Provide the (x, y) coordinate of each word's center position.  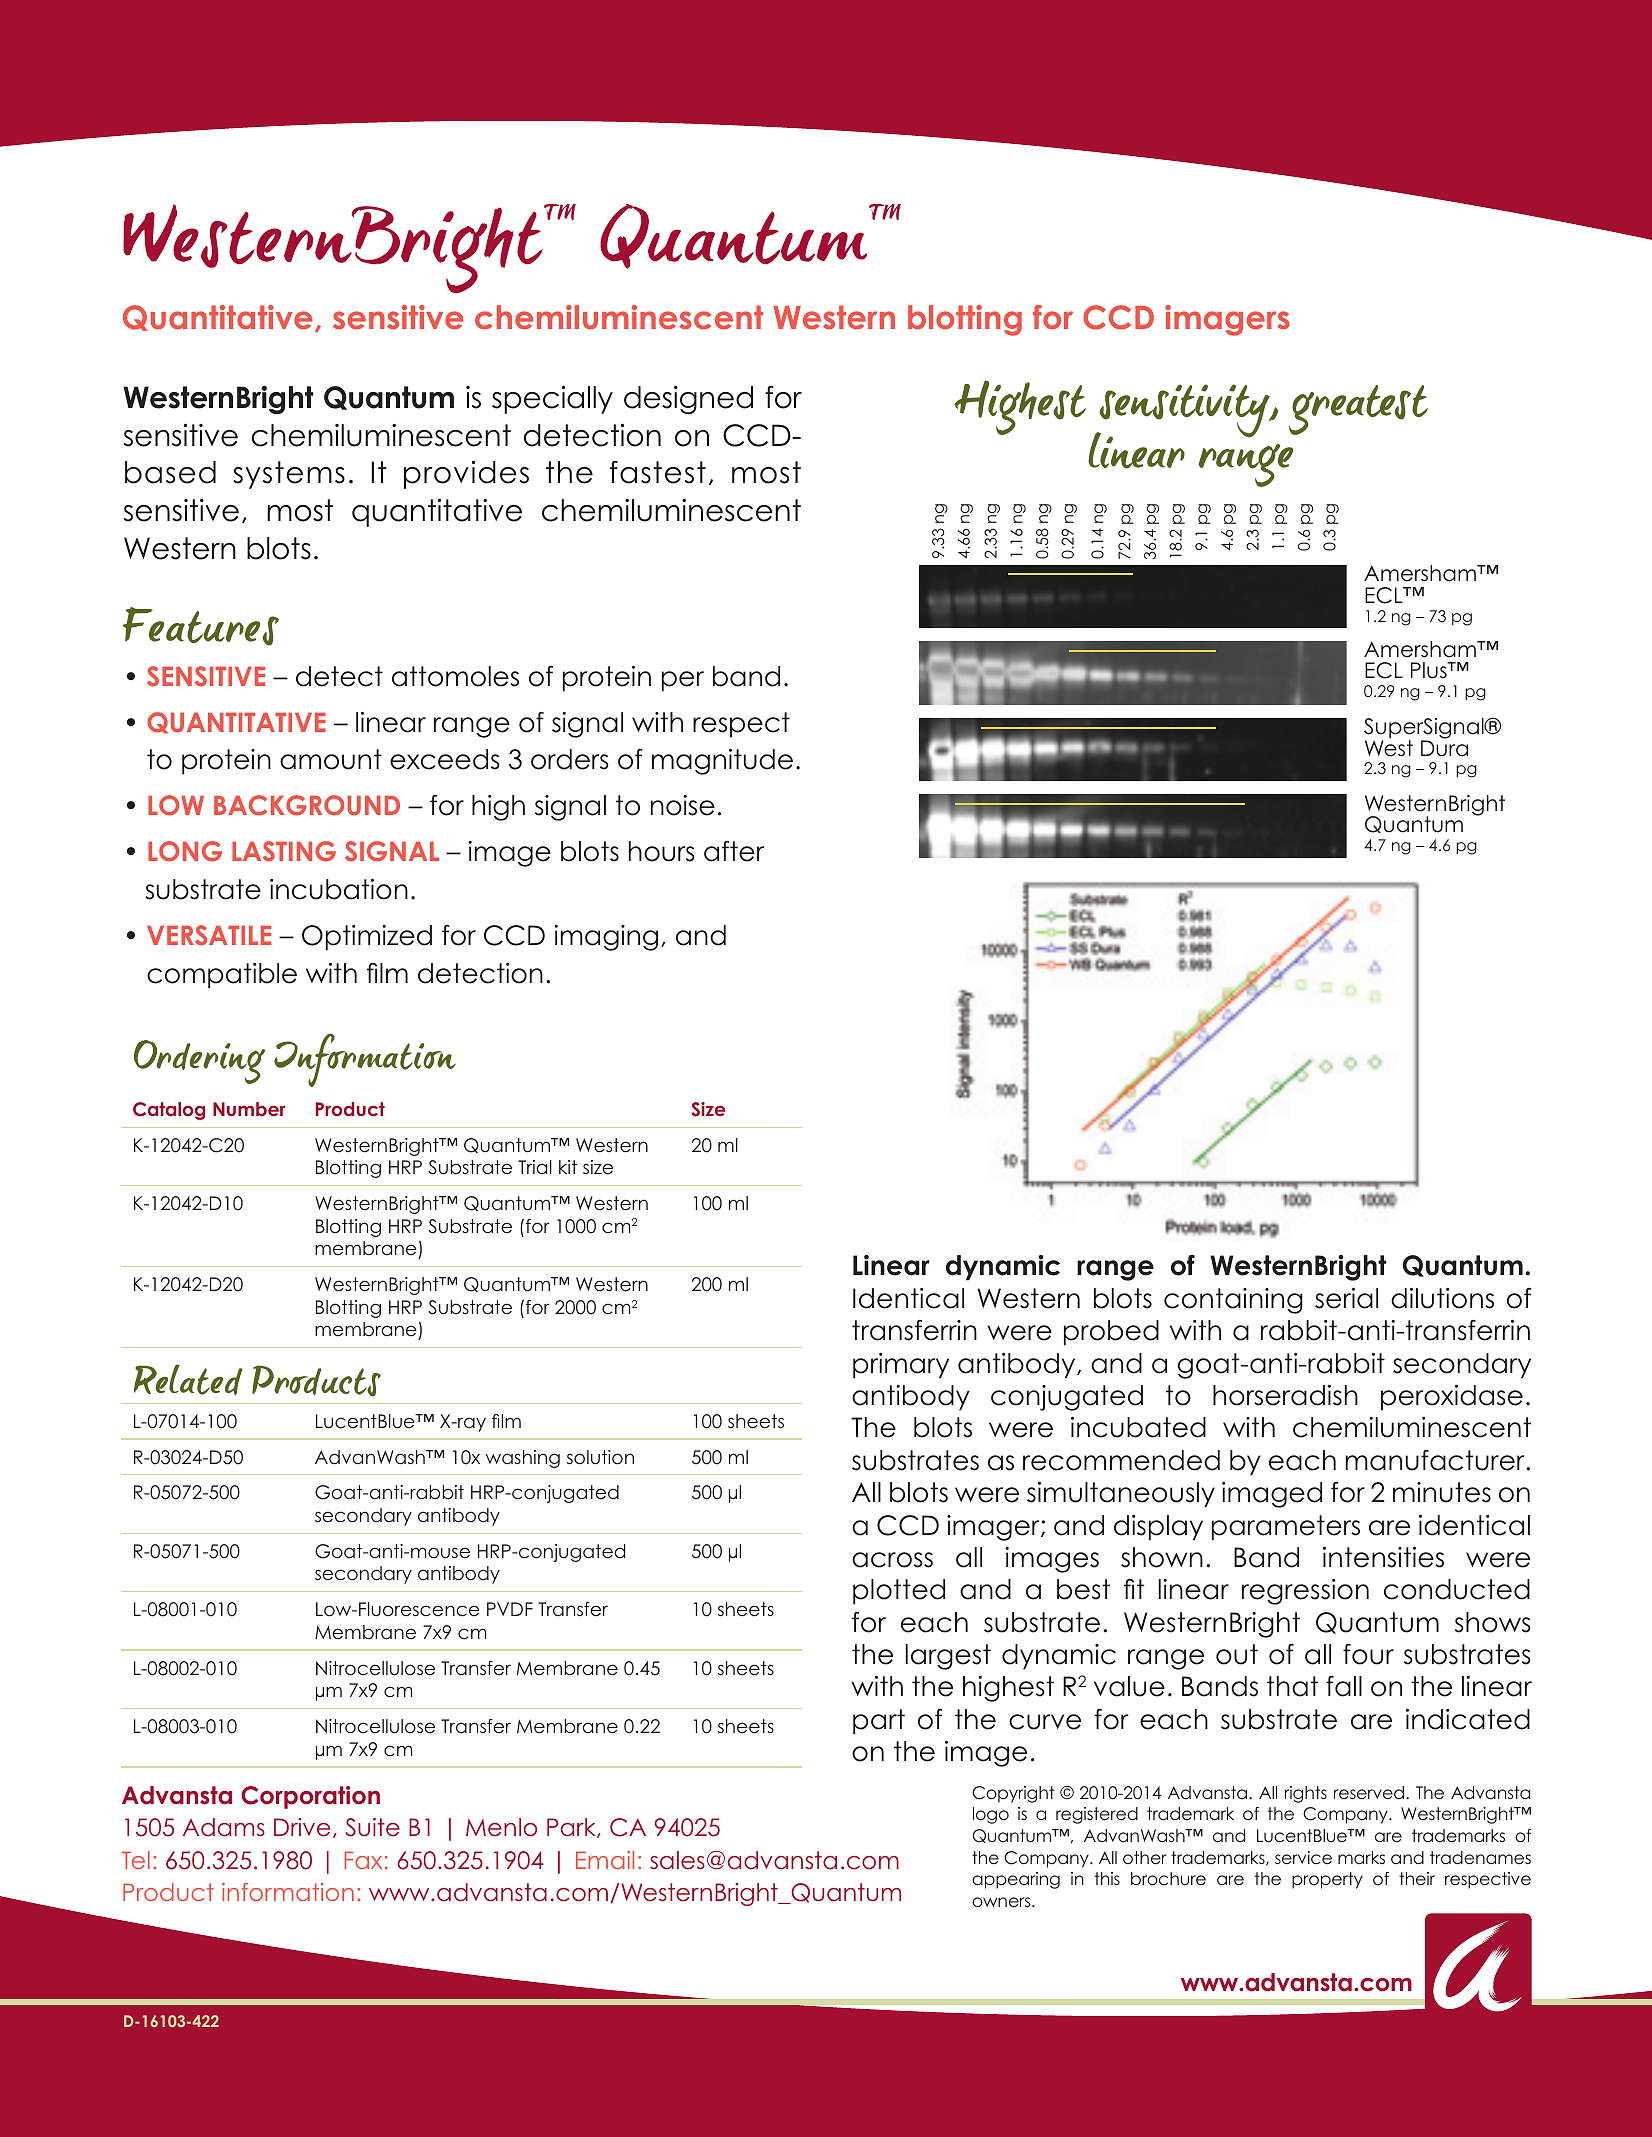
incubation (339, 889)
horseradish (1285, 1395)
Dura (1444, 747)
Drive (302, 1827)
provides (466, 475)
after (734, 851)
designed (688, 400)
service (1303, 1858)
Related (188, 1379)
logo (991, 1815)
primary (901, 1366)
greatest (1358, 410)
